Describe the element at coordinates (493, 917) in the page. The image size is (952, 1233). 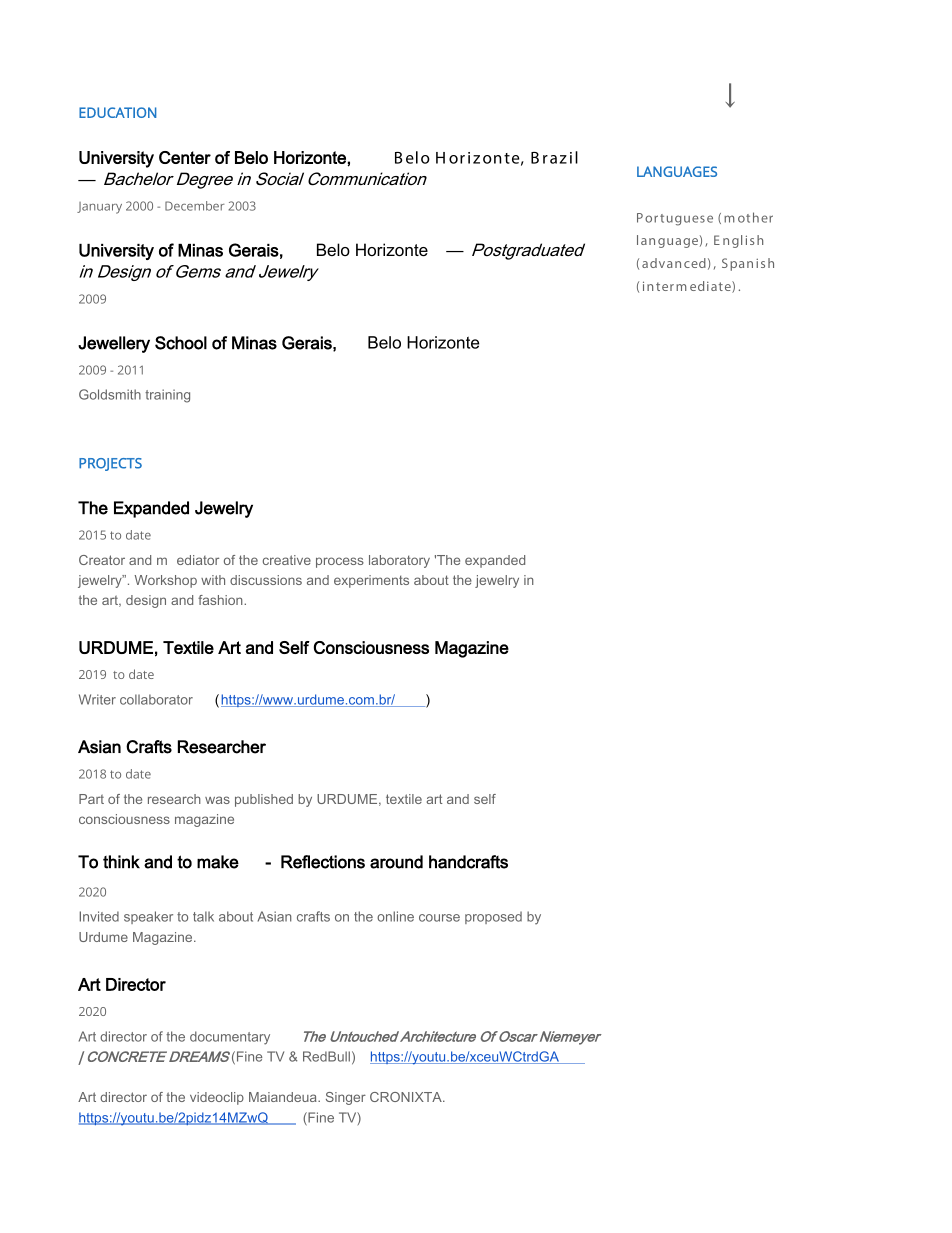
I see `proposed` at that location.
